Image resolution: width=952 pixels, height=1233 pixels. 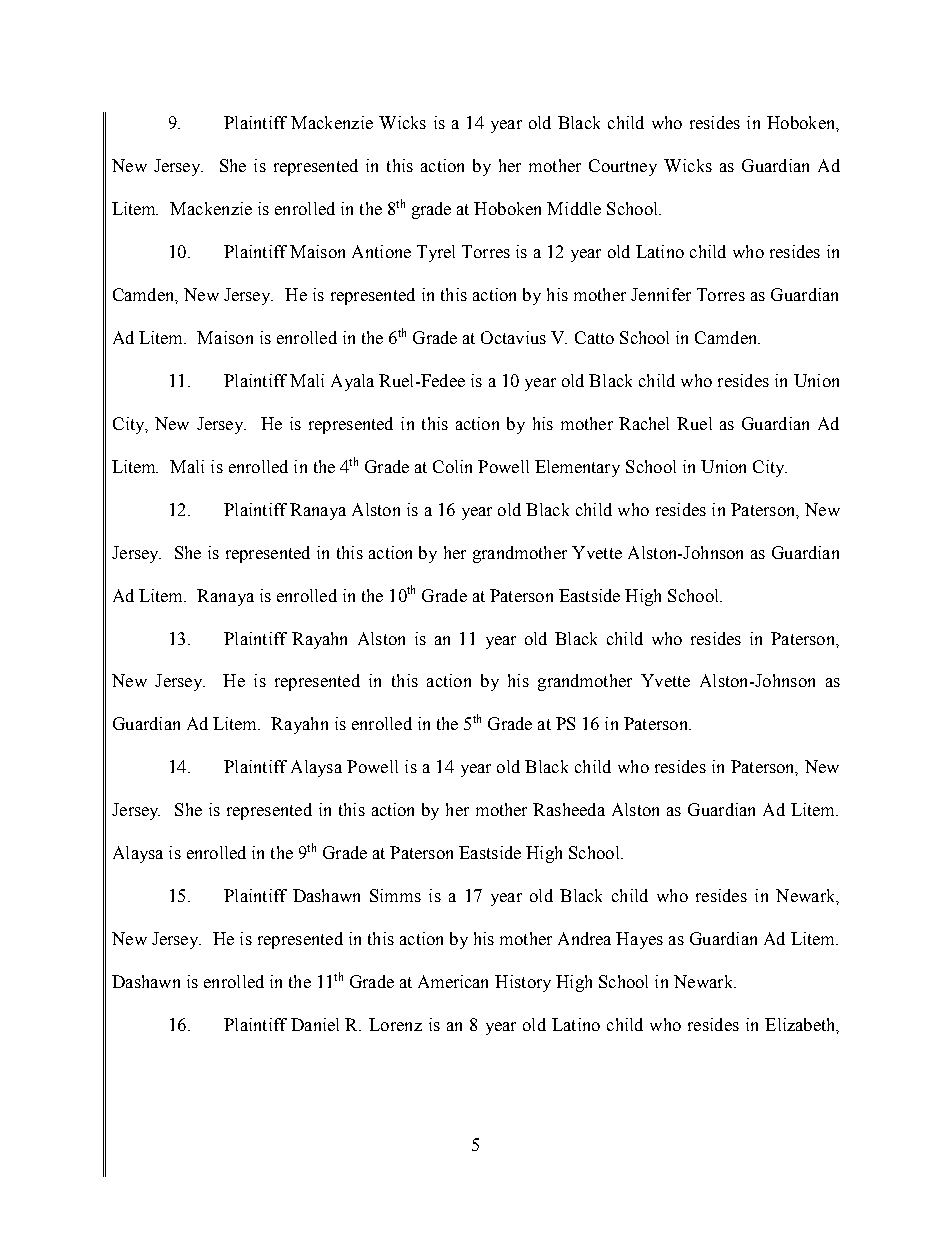 What do you see at coordinates (523, 983) in the screenshot?
I see `History` at bounding box center [523, 983].
